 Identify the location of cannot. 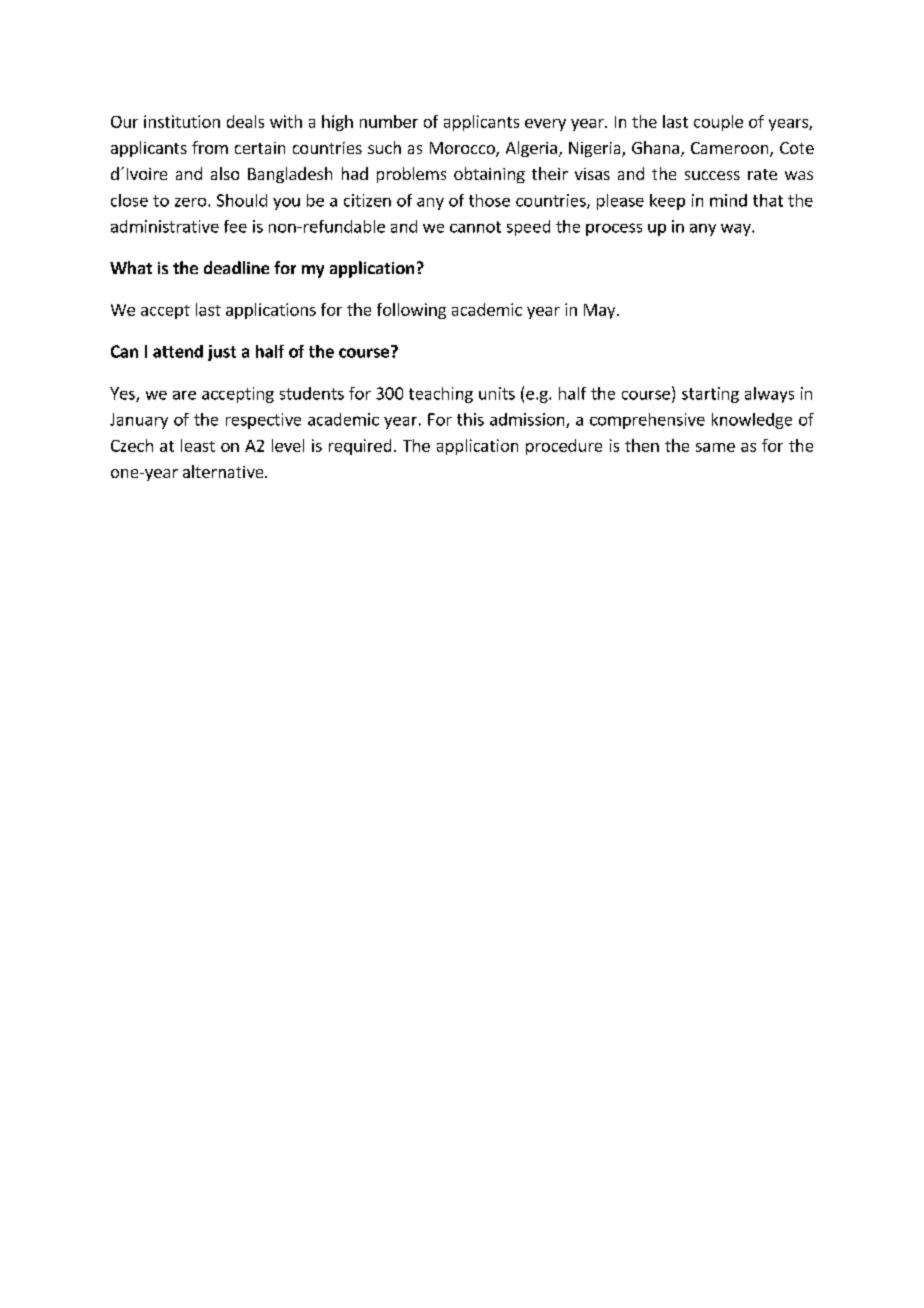
(475, 227).
